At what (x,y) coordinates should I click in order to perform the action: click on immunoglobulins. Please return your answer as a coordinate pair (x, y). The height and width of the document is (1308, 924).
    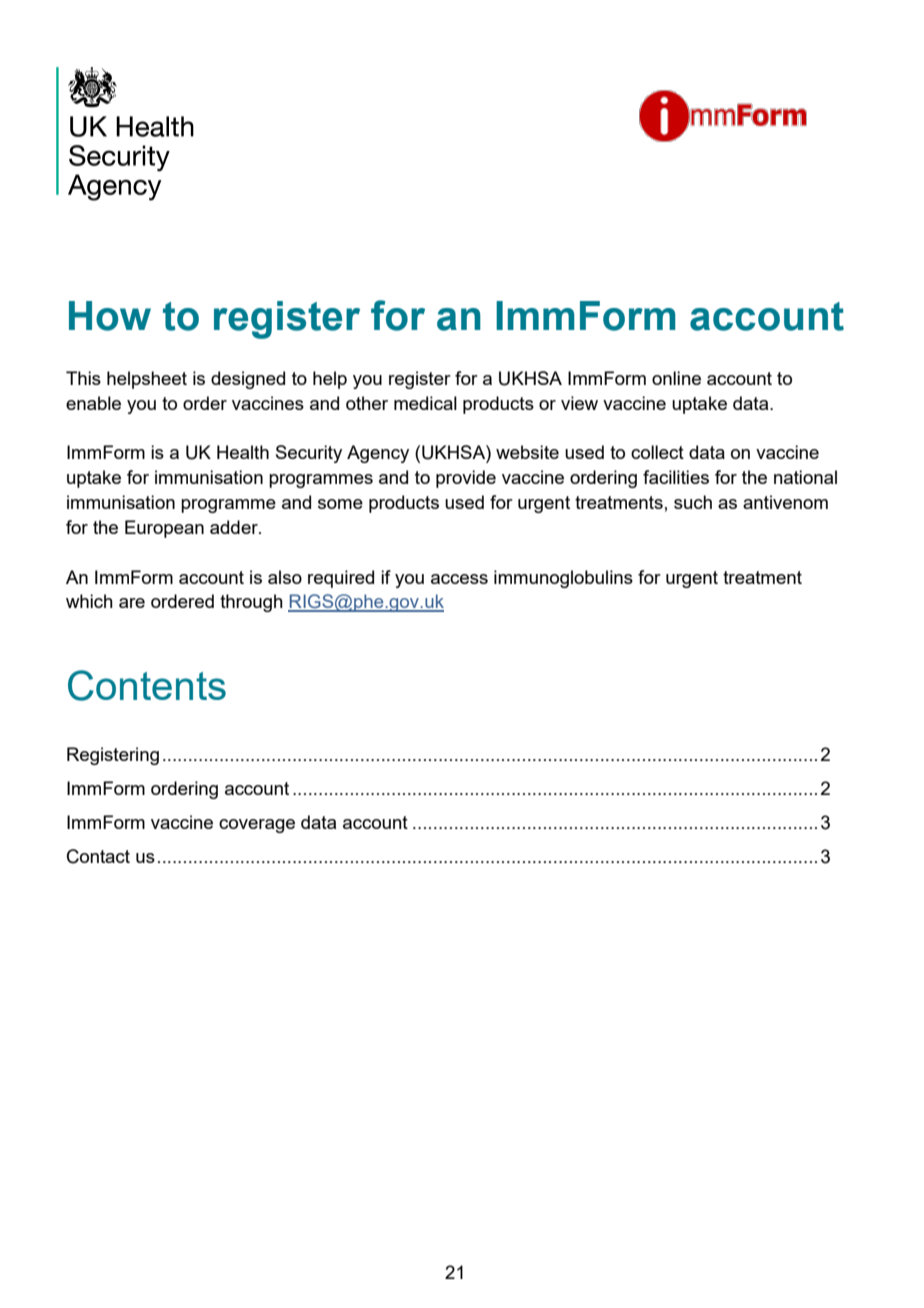
    Looking at the image, I should click on (563, 579).
